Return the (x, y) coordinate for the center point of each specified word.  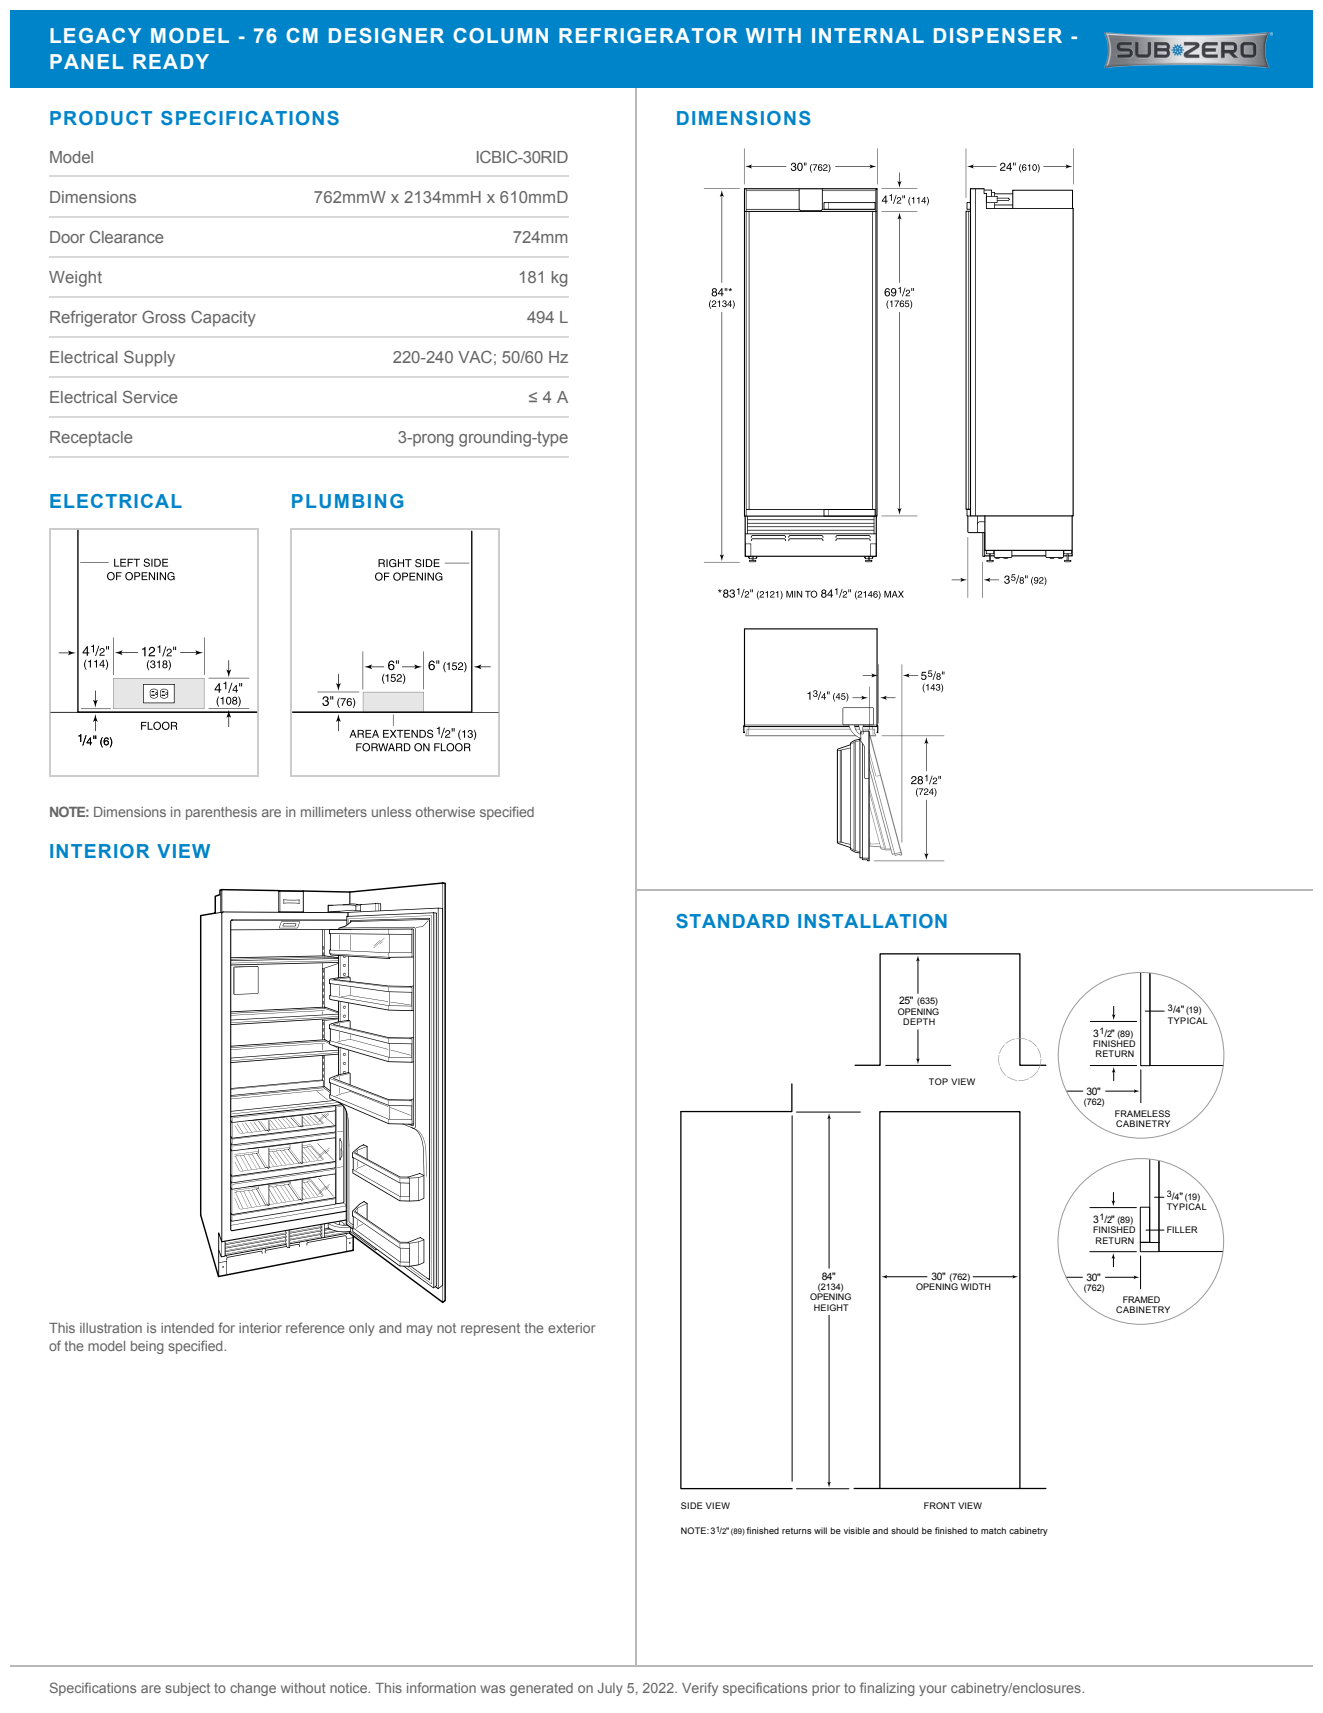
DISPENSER (998, 36)
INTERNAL (868, 35)
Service (150, 396)
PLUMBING (347, 501)
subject (187, 1689)
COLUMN (500, 36)
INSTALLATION (872, 921)
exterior (572, 1328)
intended (187, 1328)
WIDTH (976, 1285)
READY (171, 61)
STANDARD (732, 921)
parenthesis (221, 813)
